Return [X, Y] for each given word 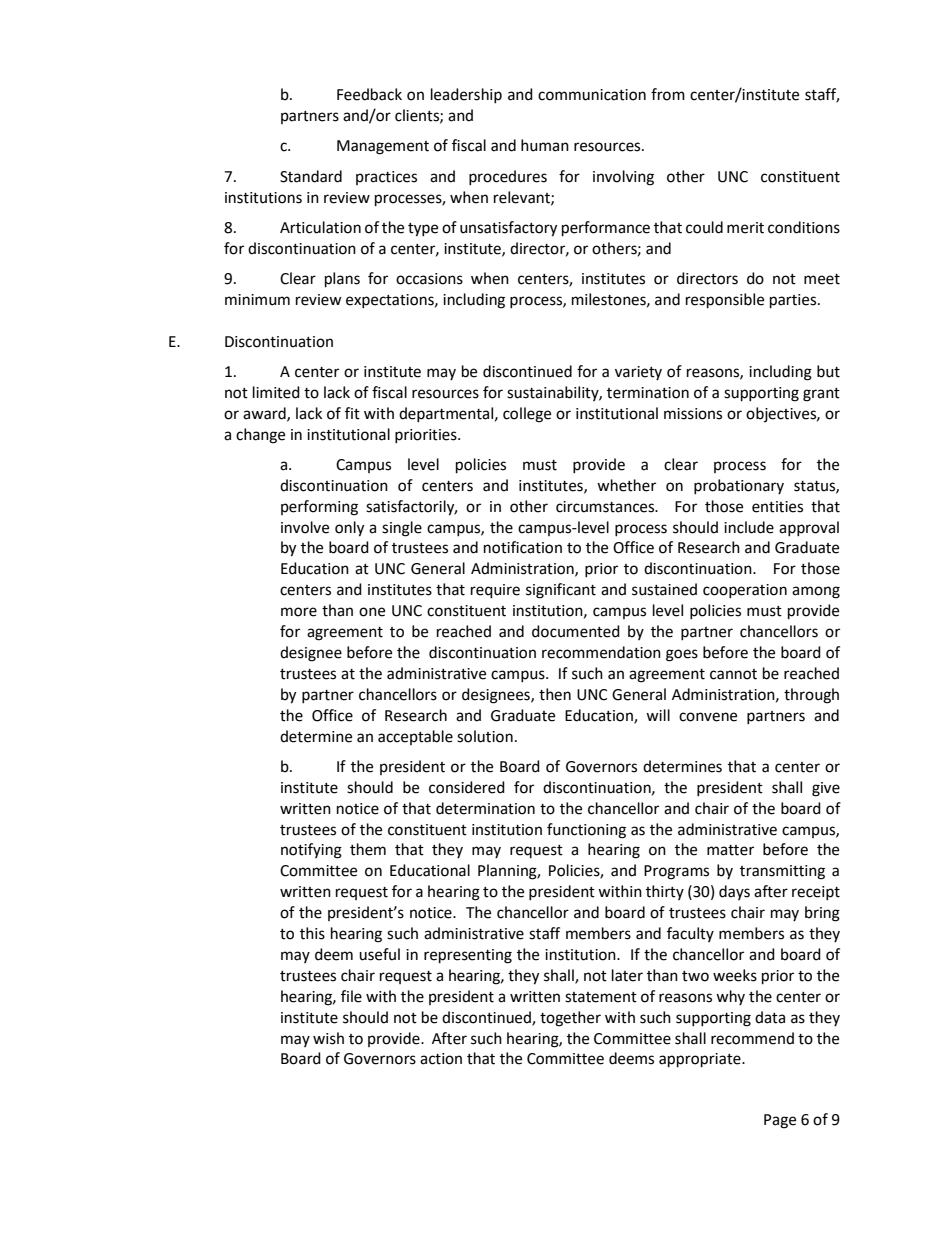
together [570, 1019]
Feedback [369, 94]
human [545, 145]
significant [561, 591]
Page [780, 1121]
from [668, 94]
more [299, 612]
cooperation [745, 591]
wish [328, 1038]
